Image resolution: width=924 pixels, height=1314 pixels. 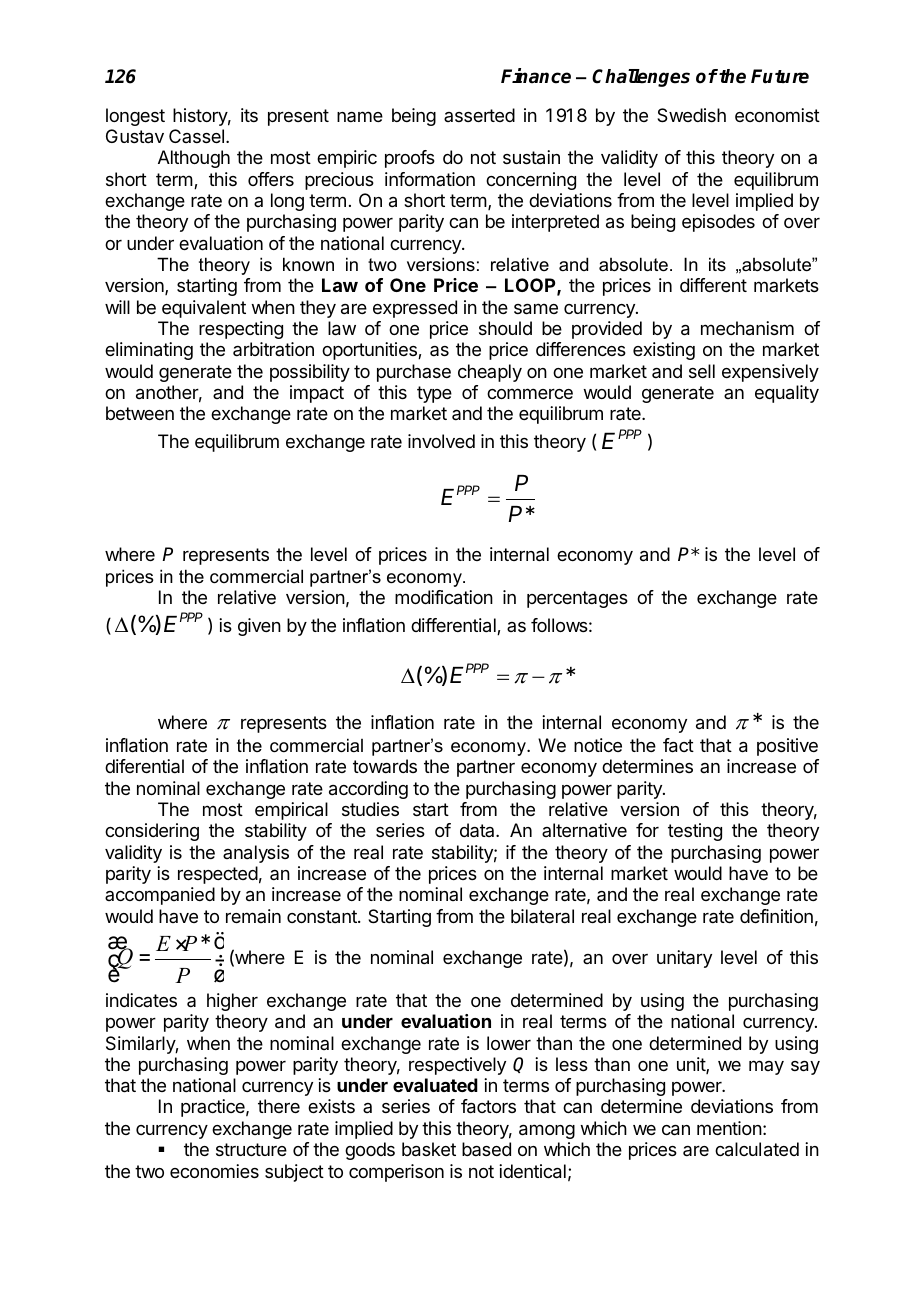 I want to click on given, so click(x=259, y=627).
